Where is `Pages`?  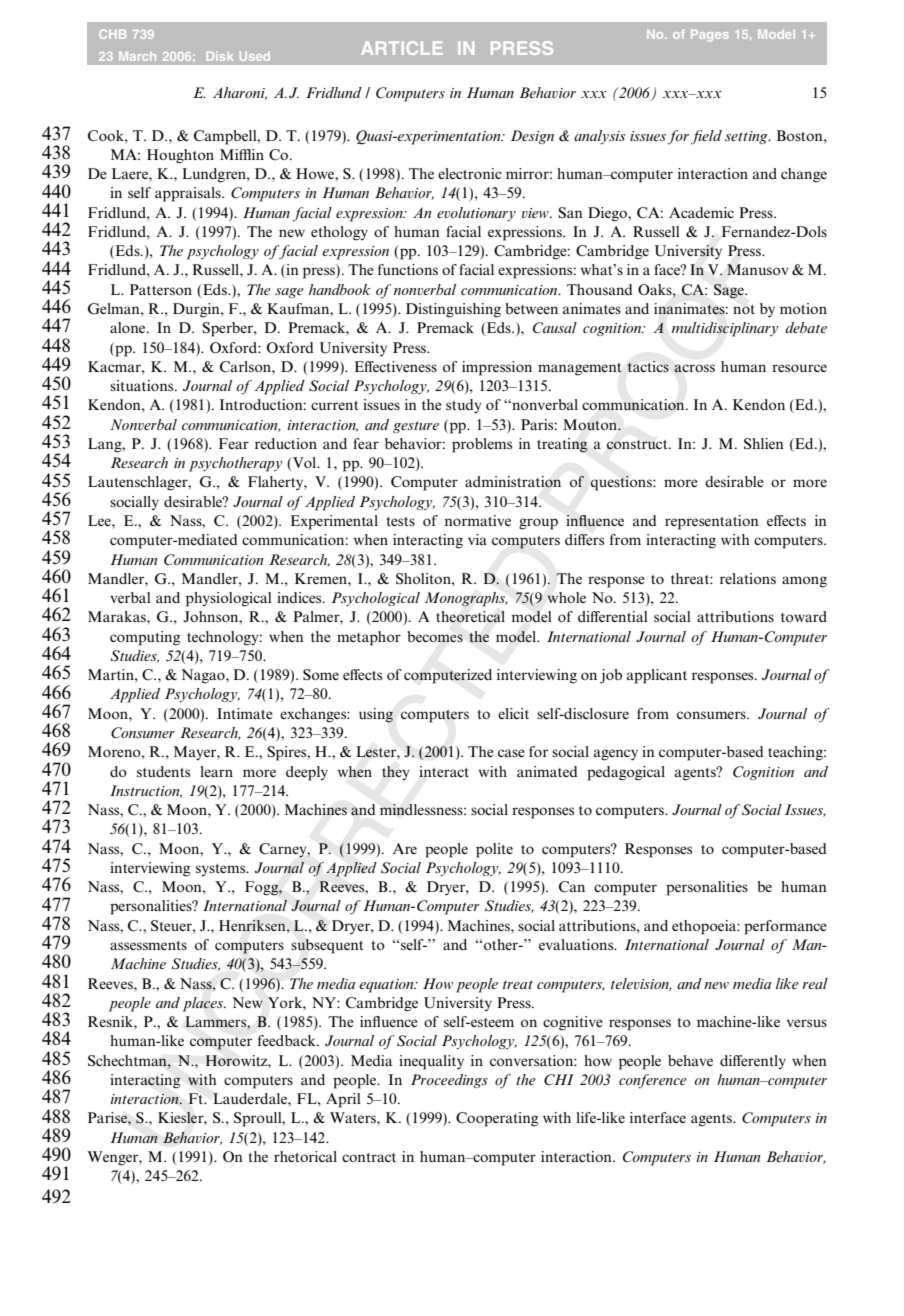
Pages is located at coordinates (710, 36).
